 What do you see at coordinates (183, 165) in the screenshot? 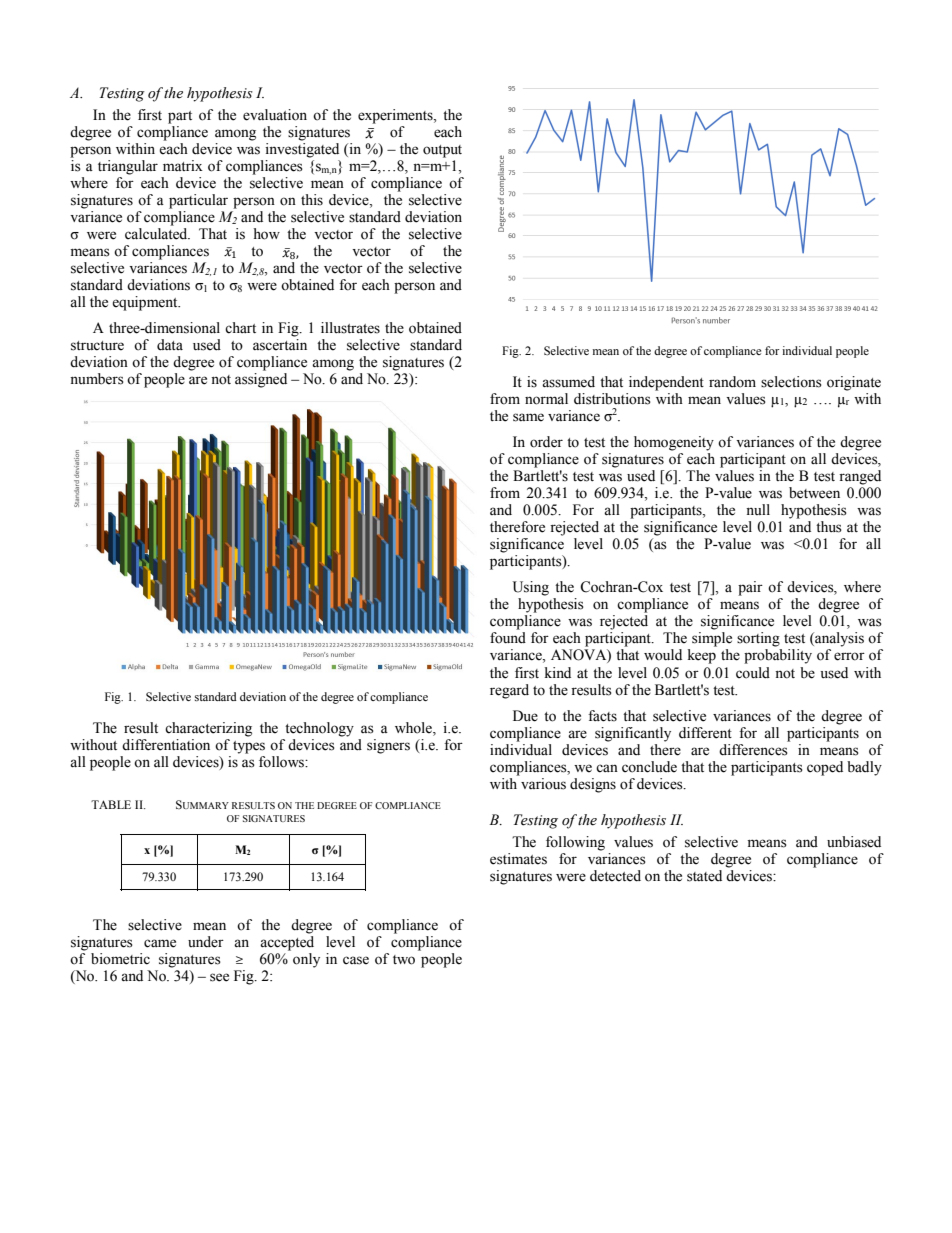
I see `matrix` at bounding box center [183, 165].
